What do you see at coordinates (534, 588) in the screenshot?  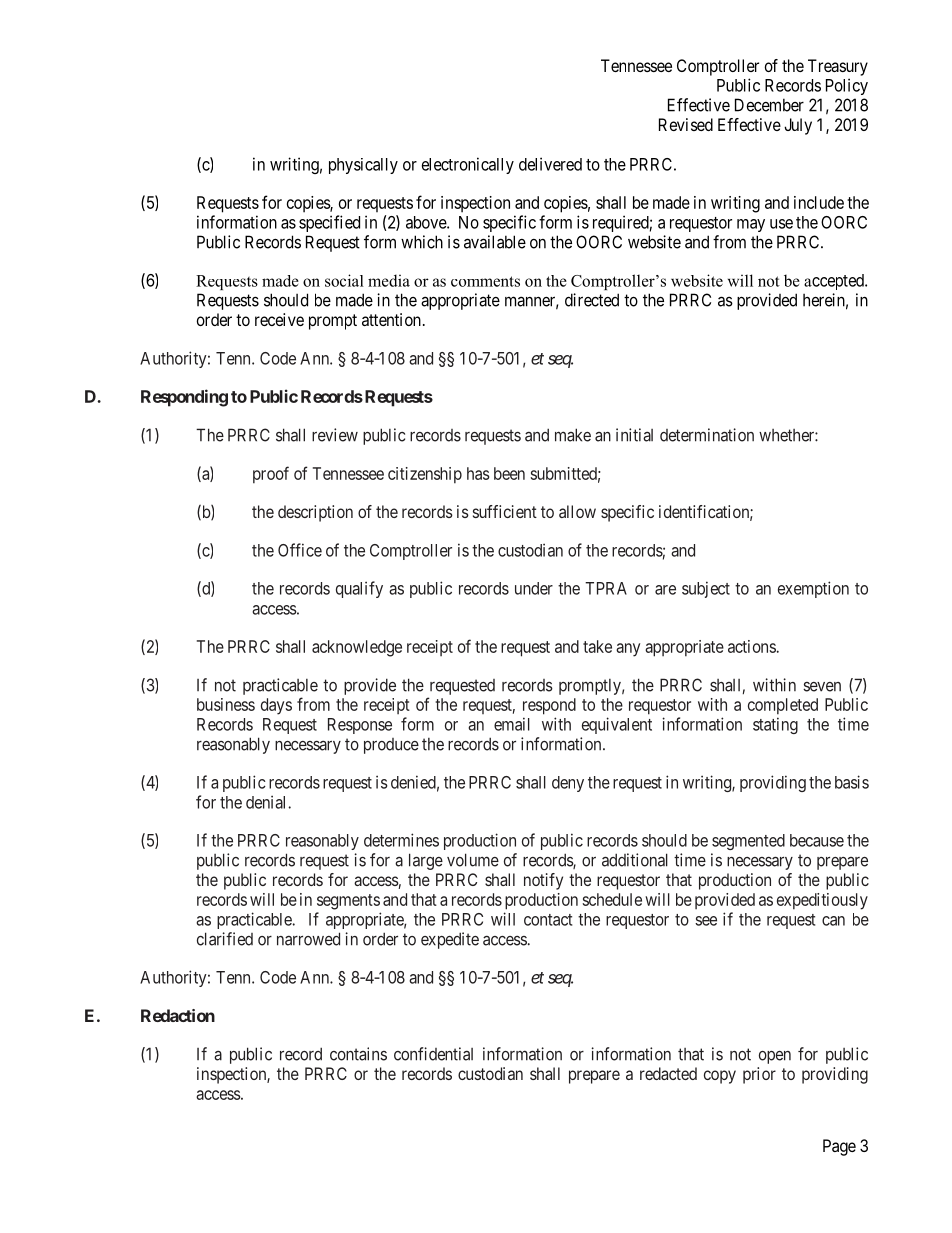 I see `under` at bounding box center [534, 588].
